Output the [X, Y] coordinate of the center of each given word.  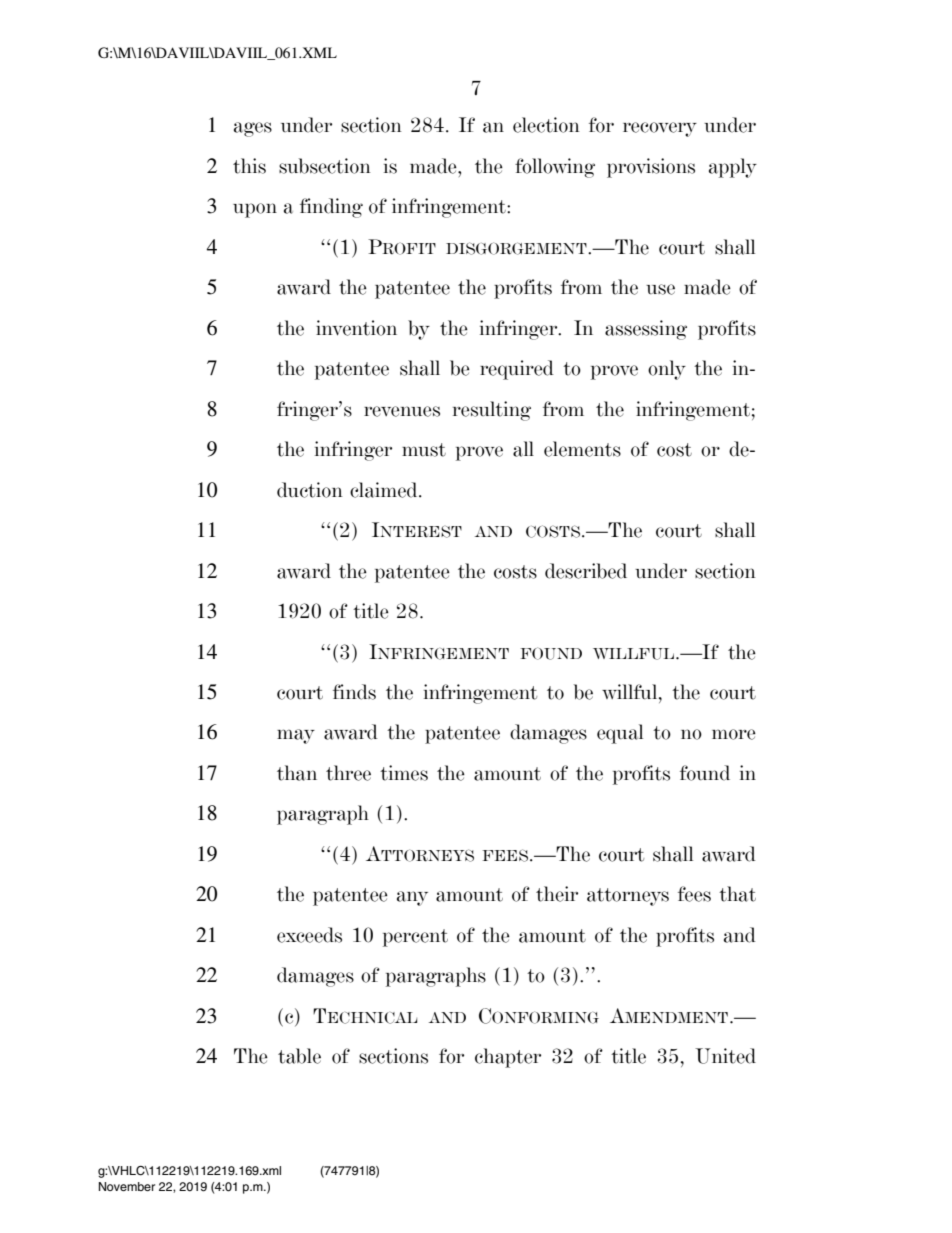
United [725, 1056]
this [249, 166]
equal [620, 734]
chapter [508, 1058]
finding [331, 208]
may [296, 736]
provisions [651, 168]
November [127, 1186]
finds [354, 692]
